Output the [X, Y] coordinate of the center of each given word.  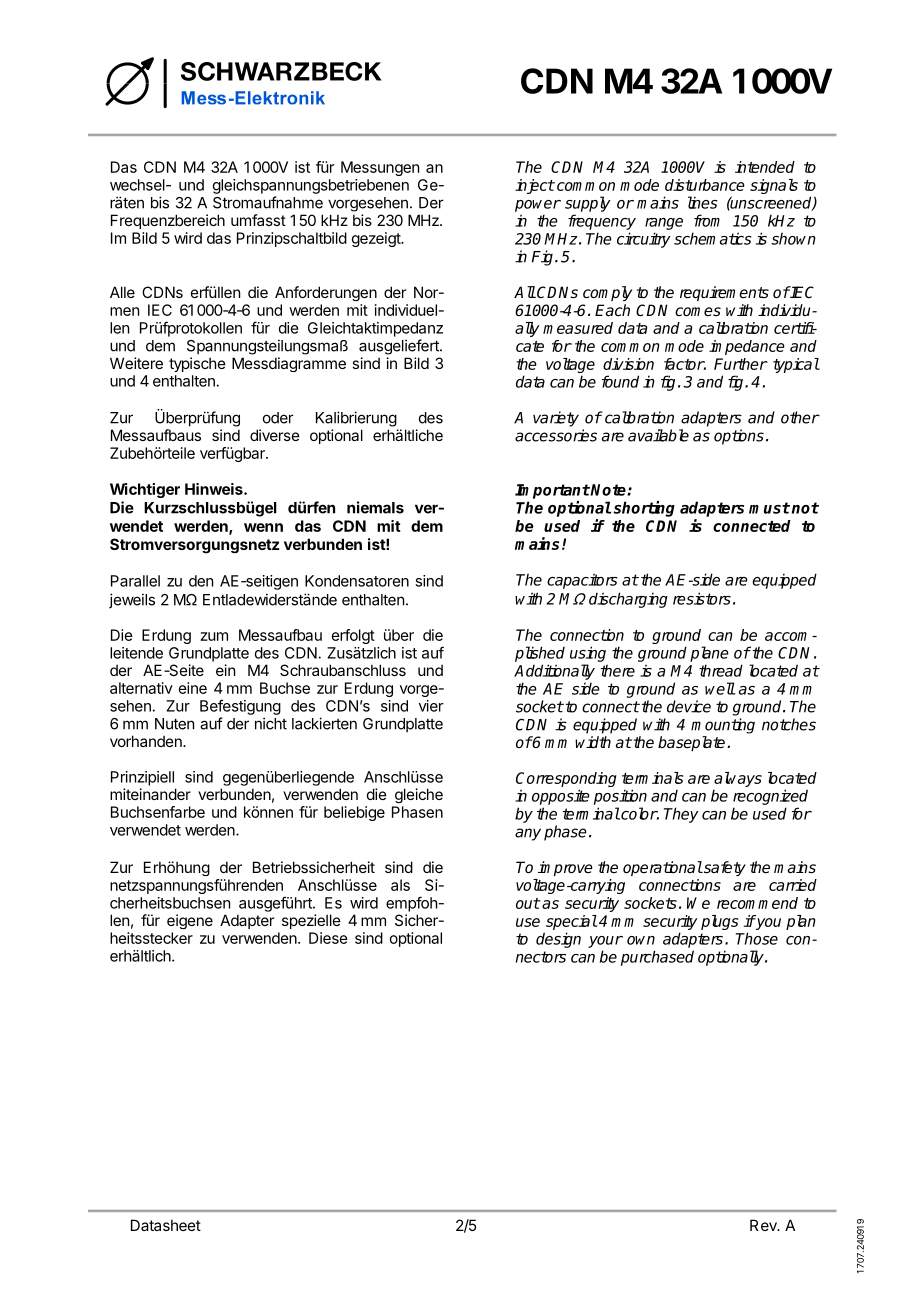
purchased [657, 958]
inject [535, 186]
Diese [328, 938]
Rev [764, 1225]
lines [703, 202]
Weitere [136, 363]
